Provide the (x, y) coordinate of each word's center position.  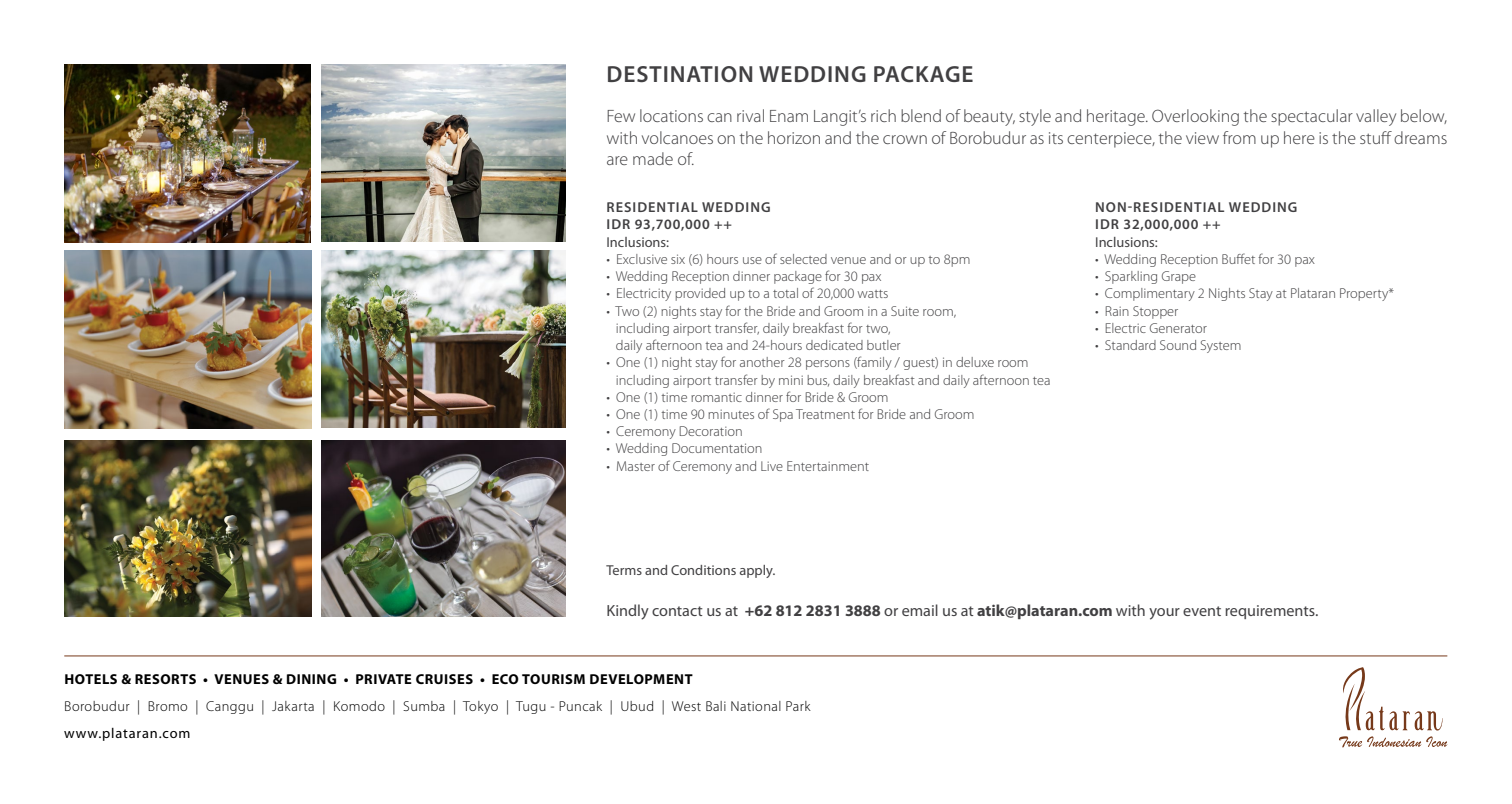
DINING (311, 679)
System (1221, 346)
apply (757, 571)
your (1164, 614)
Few (621, 116)
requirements (1271, 612)
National (756, 706)
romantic (716, 397)
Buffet (1238, 258)
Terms (624, 570)
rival (750, 115)
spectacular (1312, 117)
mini (791, 380)
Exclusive (642, 259)
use (752, 260)
